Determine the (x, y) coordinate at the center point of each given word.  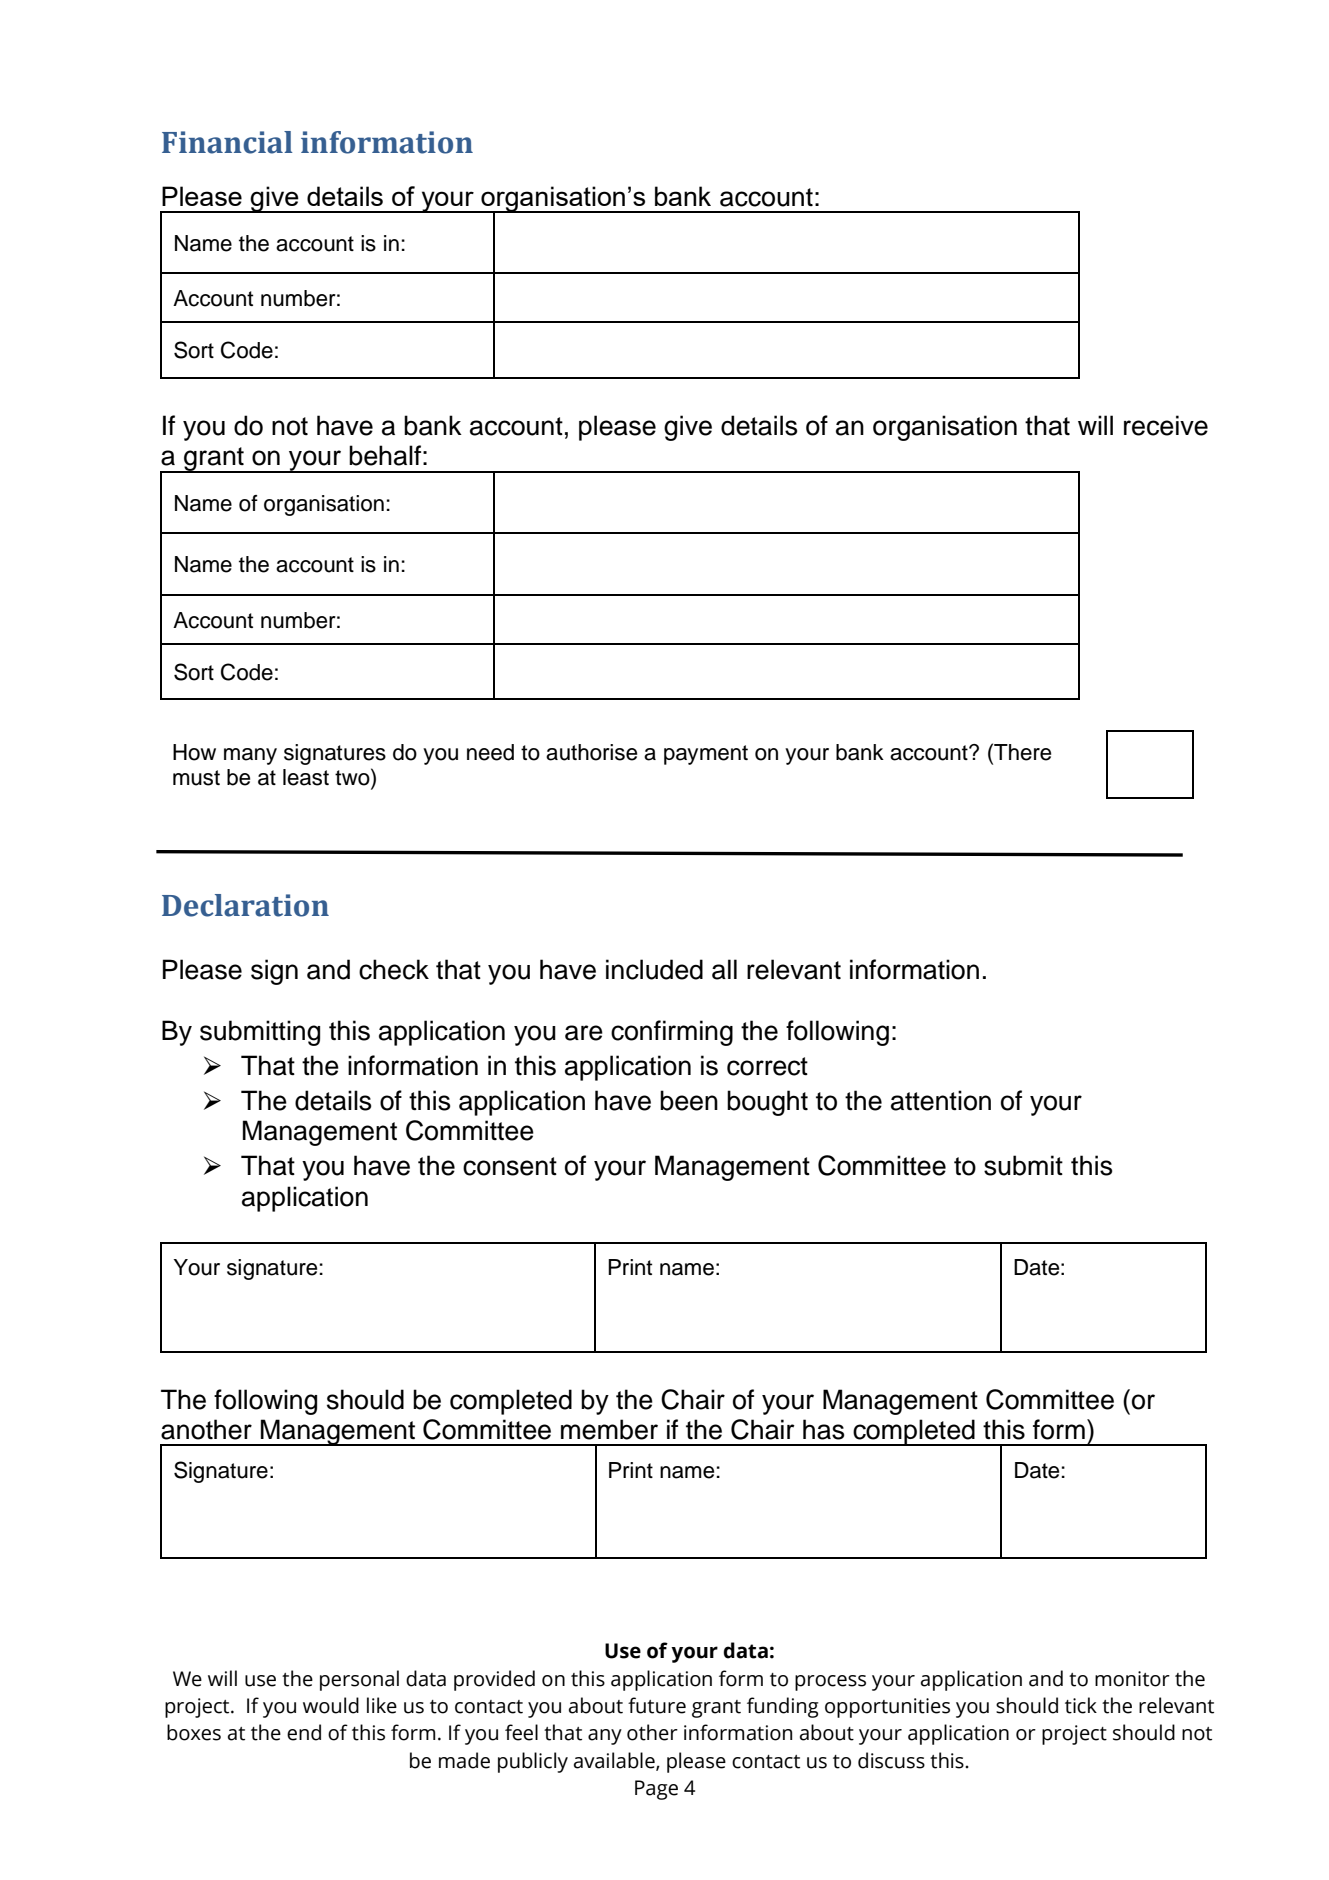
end (304, 1732)
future (657, 1705)
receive (1166, 425)
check (394, 969)
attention (941, 1100)
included (654, 969)
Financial (227, 142)
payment (706, 755)
